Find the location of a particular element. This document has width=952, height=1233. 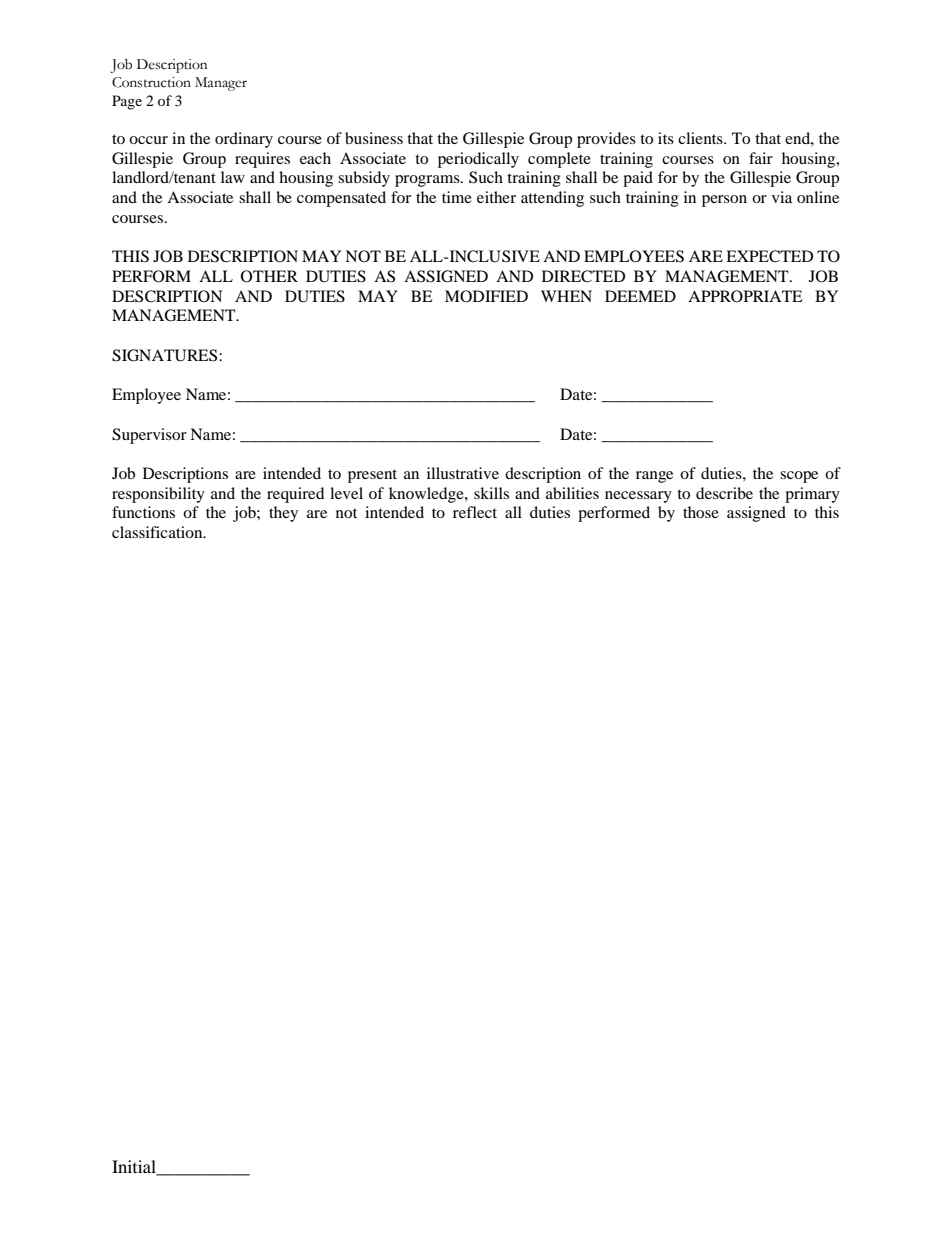

those is located at coordinates (701, 512).
